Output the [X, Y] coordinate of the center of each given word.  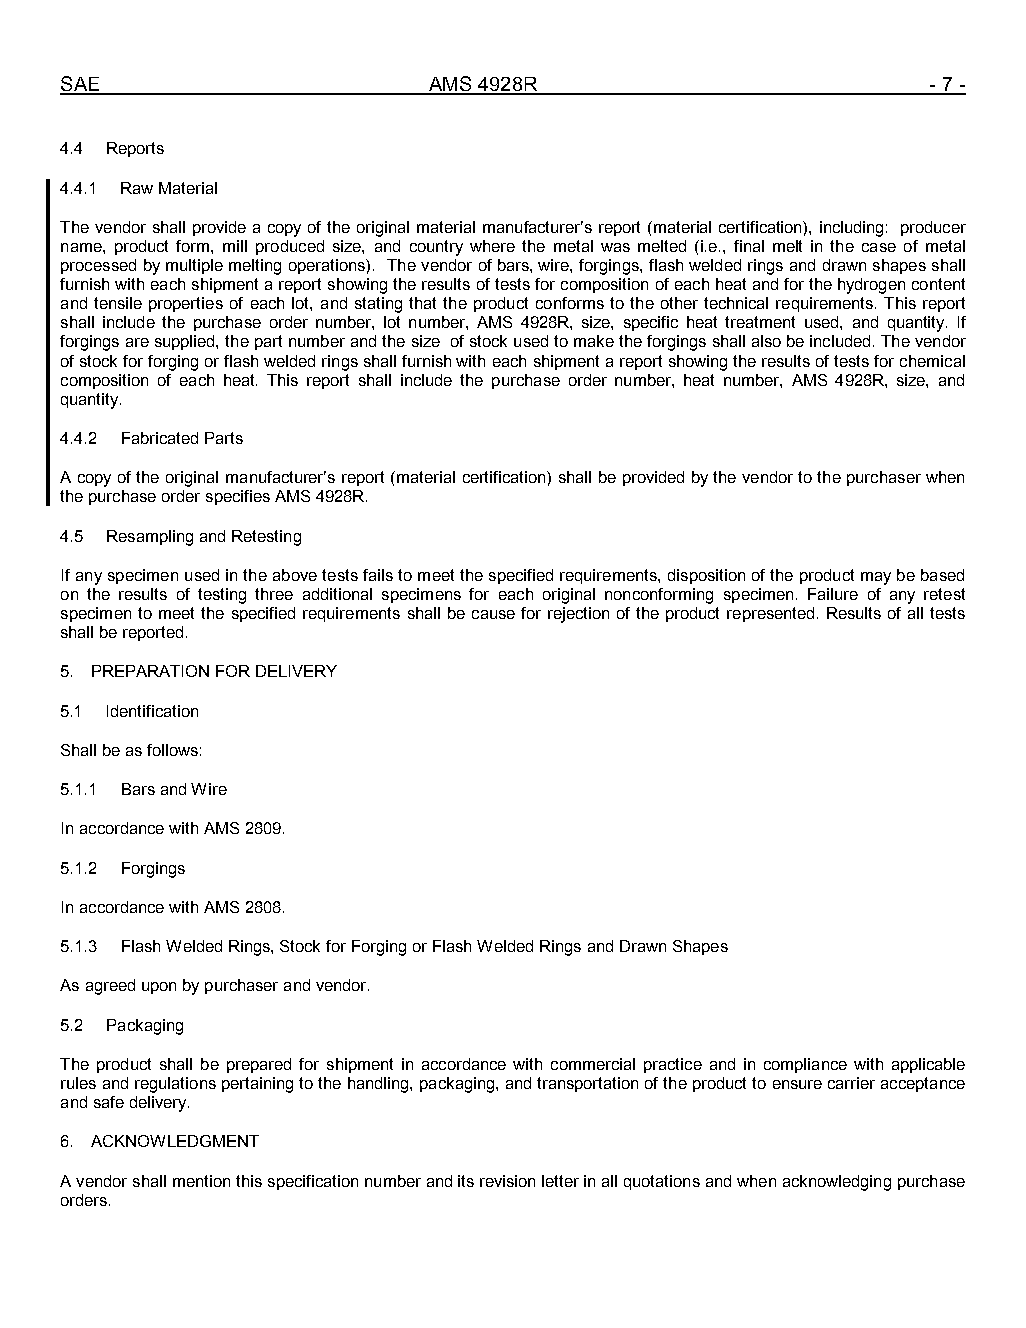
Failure [833, 594]
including [851, 229]
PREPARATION [150, 671]
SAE [81, 85]
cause [493, 614]
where [492, 246]
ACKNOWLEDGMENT [175, 1141]
